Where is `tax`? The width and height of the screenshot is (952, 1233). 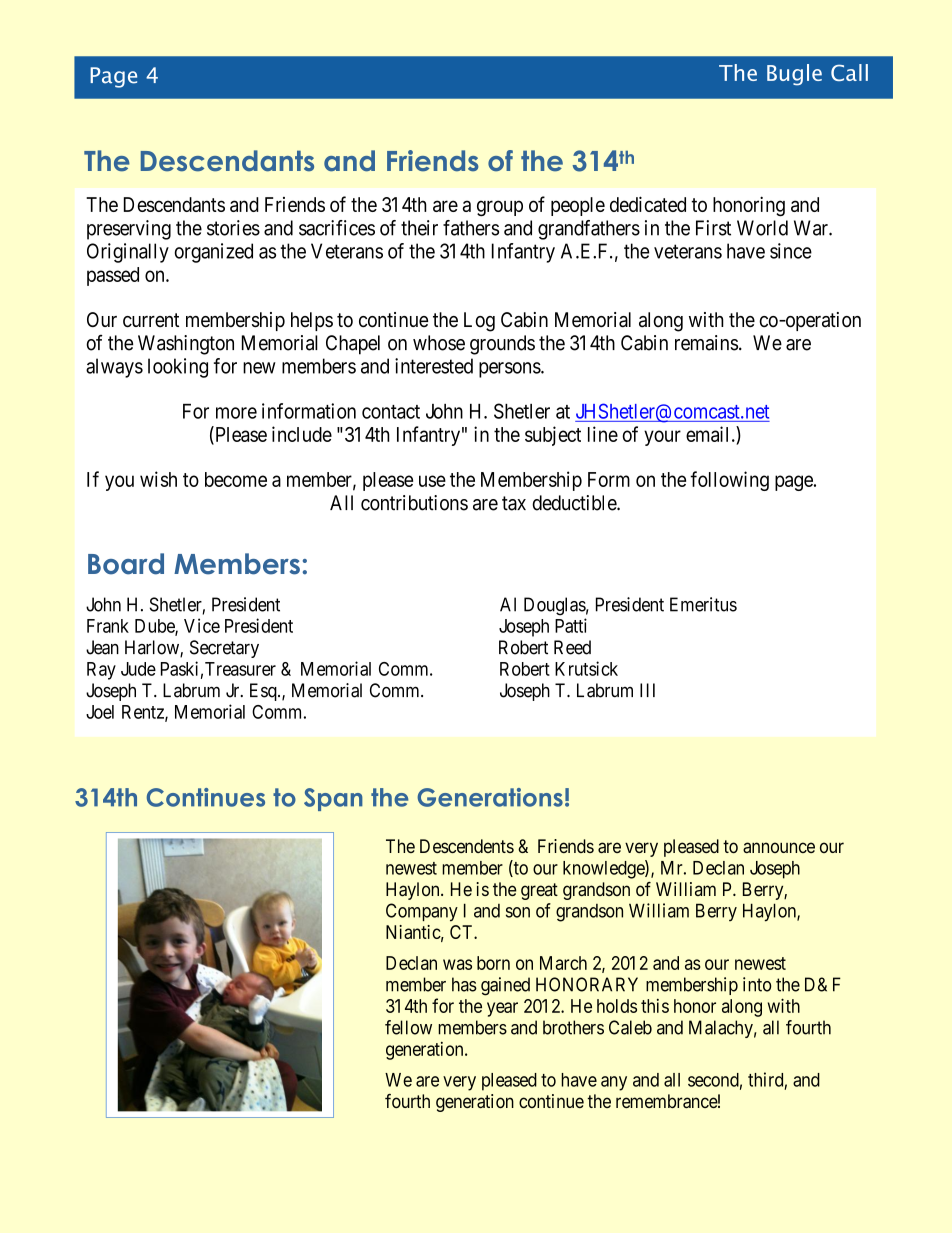 tax is located at coordinates (514, 503).
